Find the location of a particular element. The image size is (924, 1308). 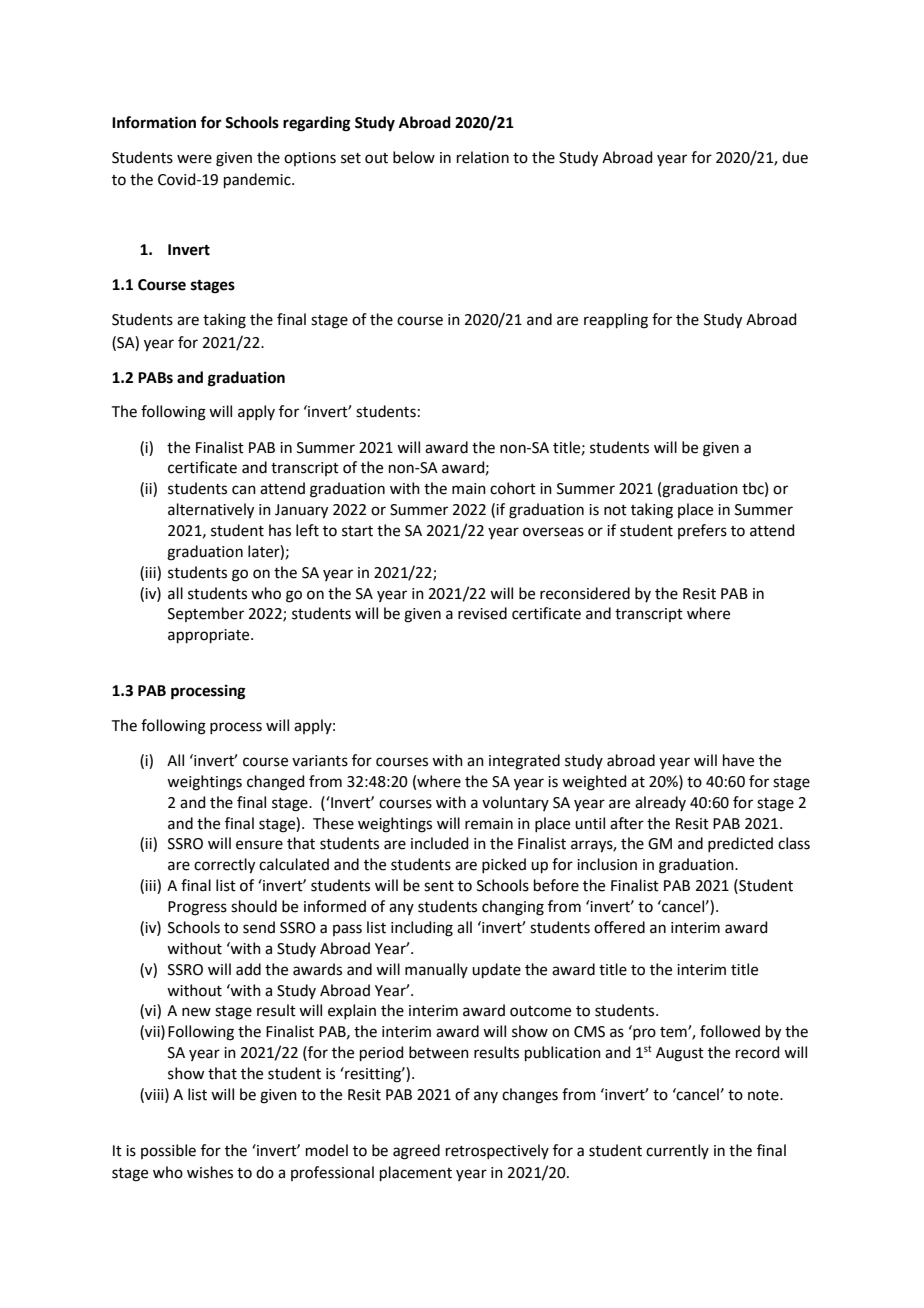

have is located at coordinates (738, 760).
